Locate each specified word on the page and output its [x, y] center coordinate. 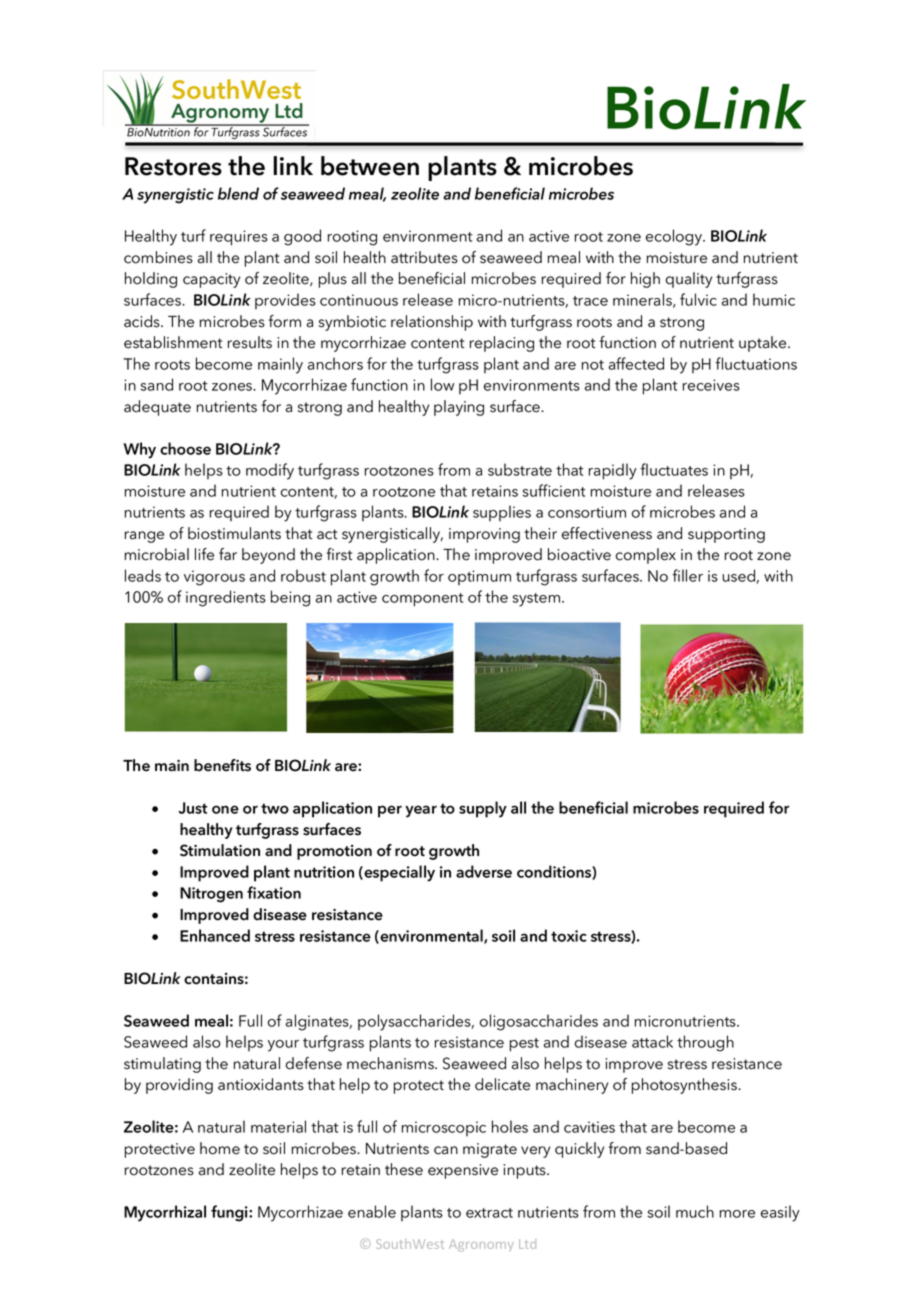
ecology [675, 237]
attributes [424, 257]
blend [238, 193]
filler [687, 575]
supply [483, 809]
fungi [230, 1213]
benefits [222, 765]
